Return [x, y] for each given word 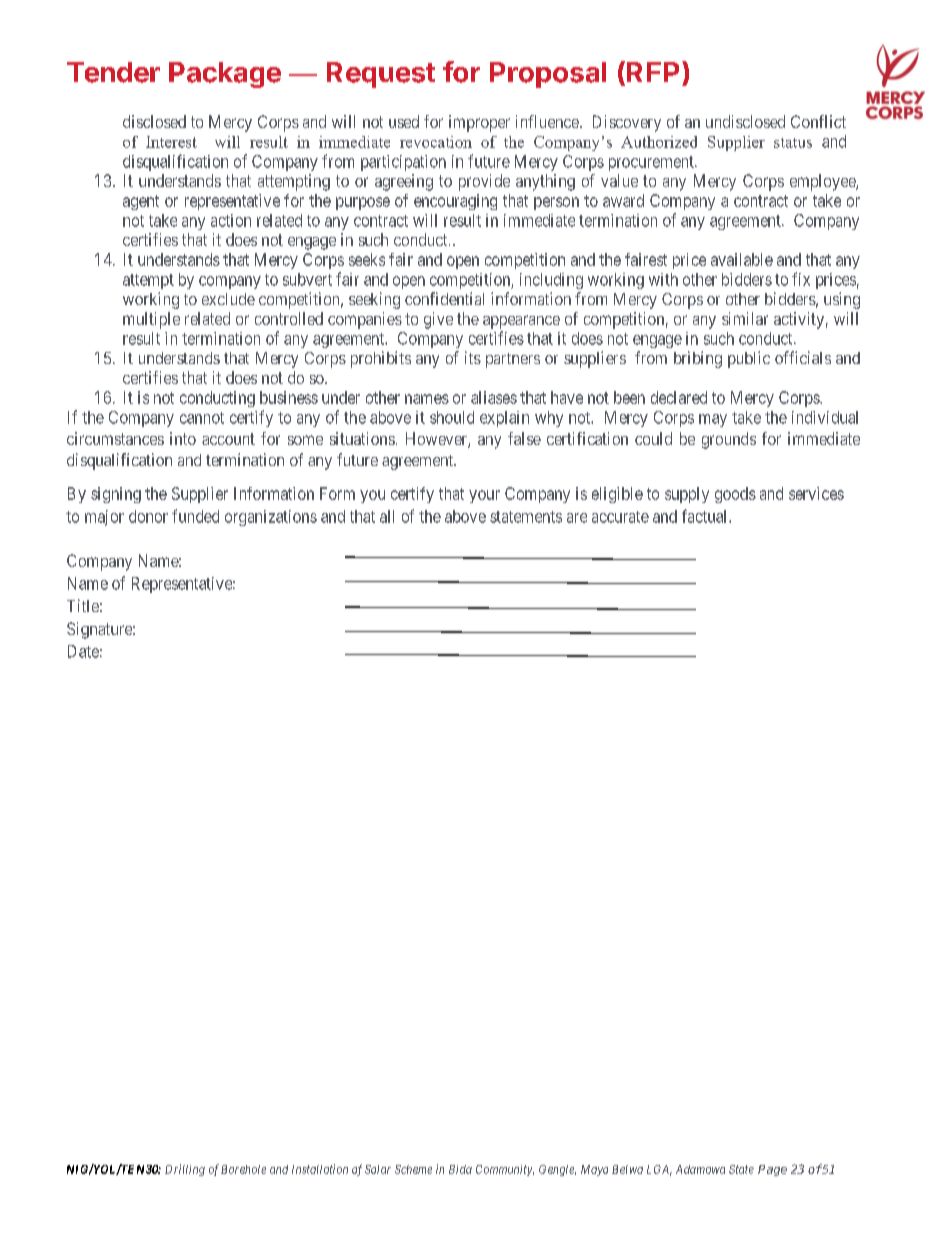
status [793, 143]
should [452, 417]
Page [772, 1170]
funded [195, 516]
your [484, 496]
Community [505, 1170]
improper [479, 123]
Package [225, 75]
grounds [729, 440]
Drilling [185, 1170]
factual [706, 516]
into [183, 438]
